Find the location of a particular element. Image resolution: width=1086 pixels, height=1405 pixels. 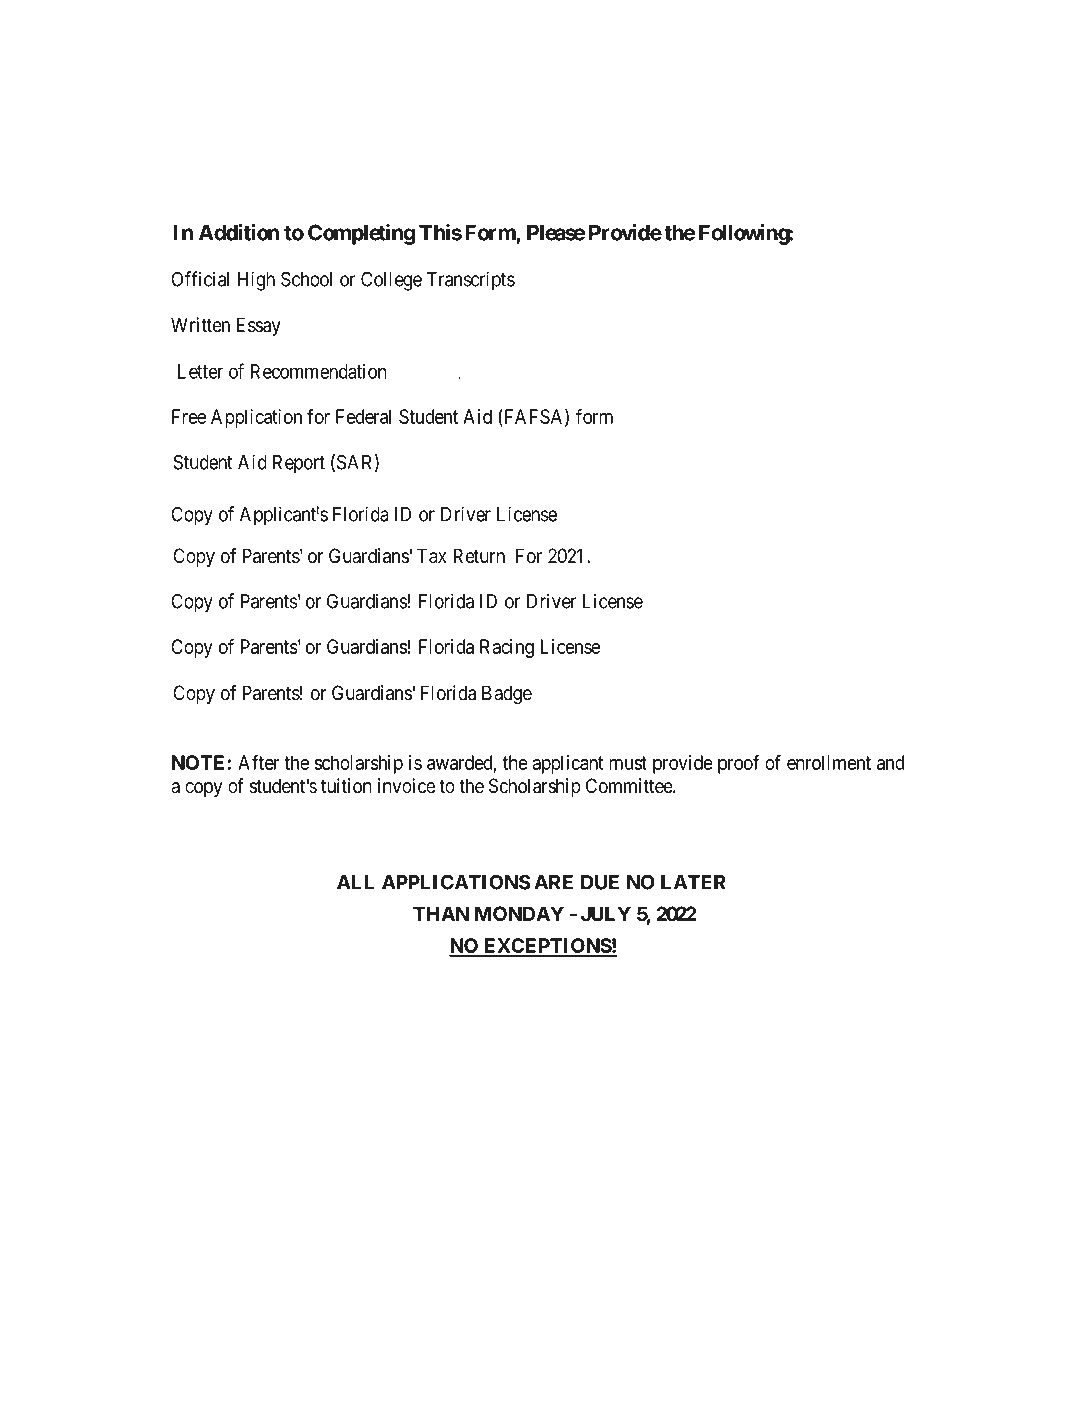

enrollment is located at coordinates (829, 762).
